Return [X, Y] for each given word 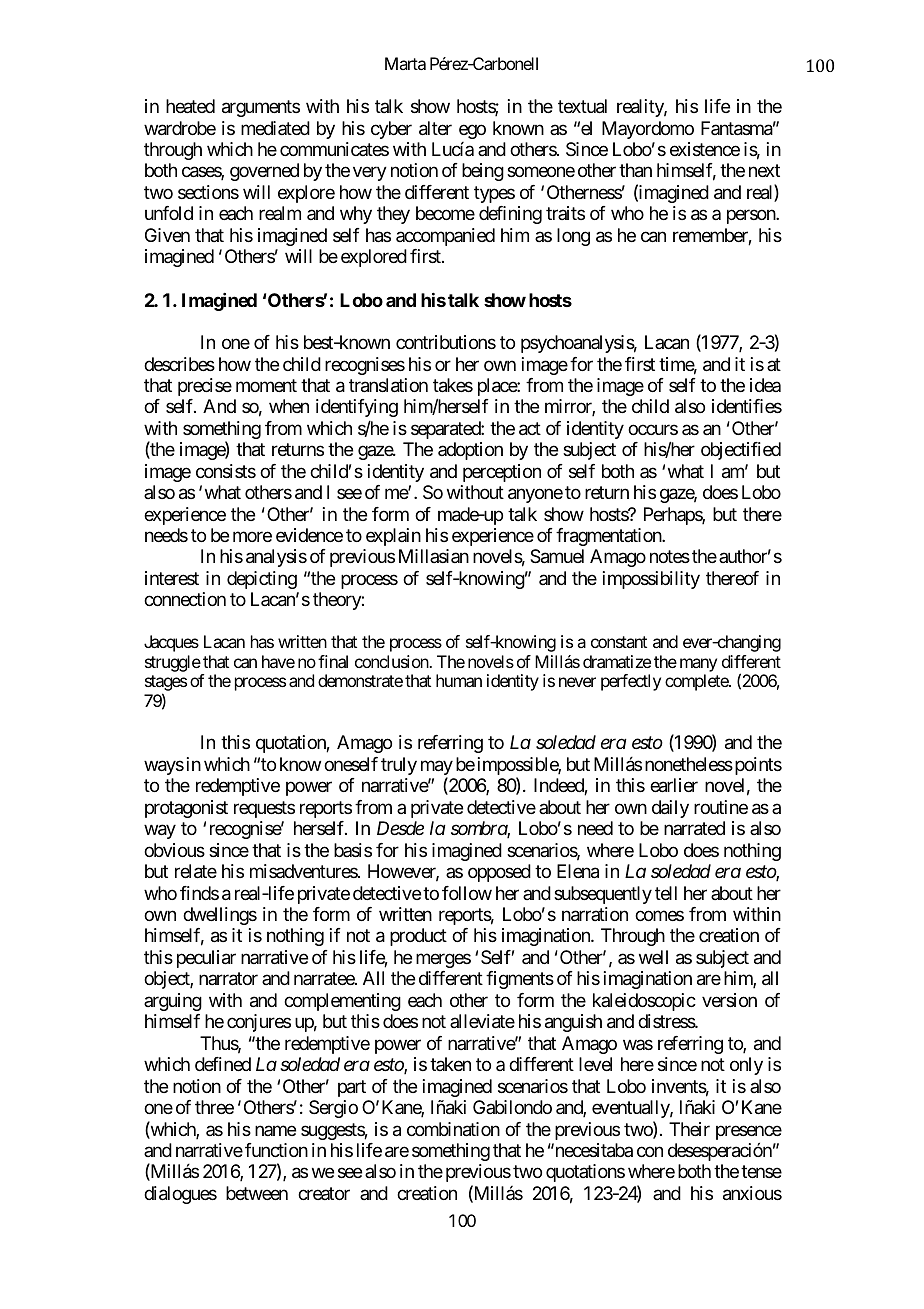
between [257, 1193]
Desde [400, 828]
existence [705, 149]
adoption [470, 451]
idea [765, 385]
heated [190, 106]
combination [453, 1129]
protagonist [186, 809]
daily [670, 809]
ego [472, 131]
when [289, 406]
